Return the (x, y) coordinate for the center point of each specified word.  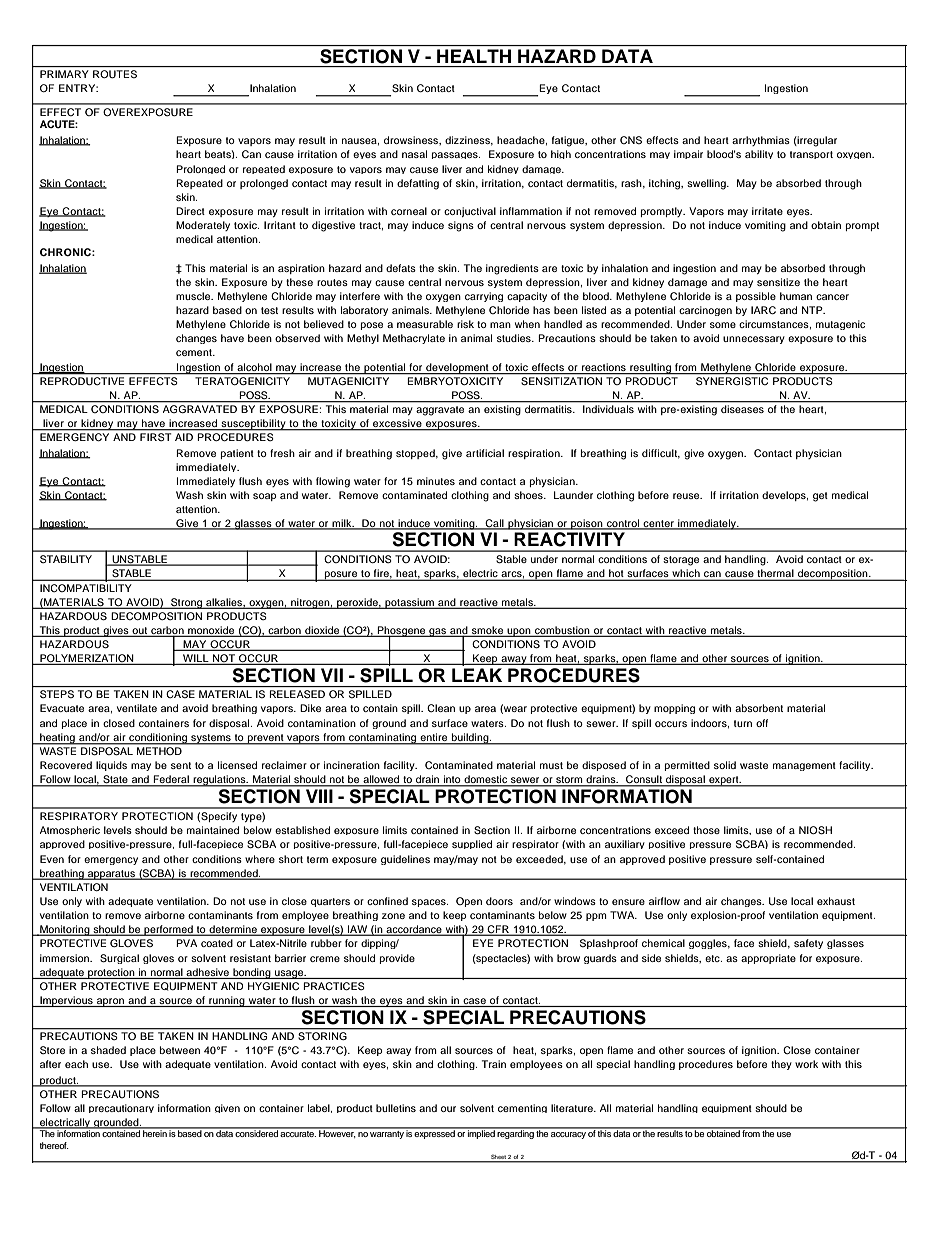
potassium (409, 603)
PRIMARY (64, 74)
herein (155, 1132)
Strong (186, 603)
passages (456, 155)
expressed (435, 1133)
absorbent (759, 708)
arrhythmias (761, 141)
